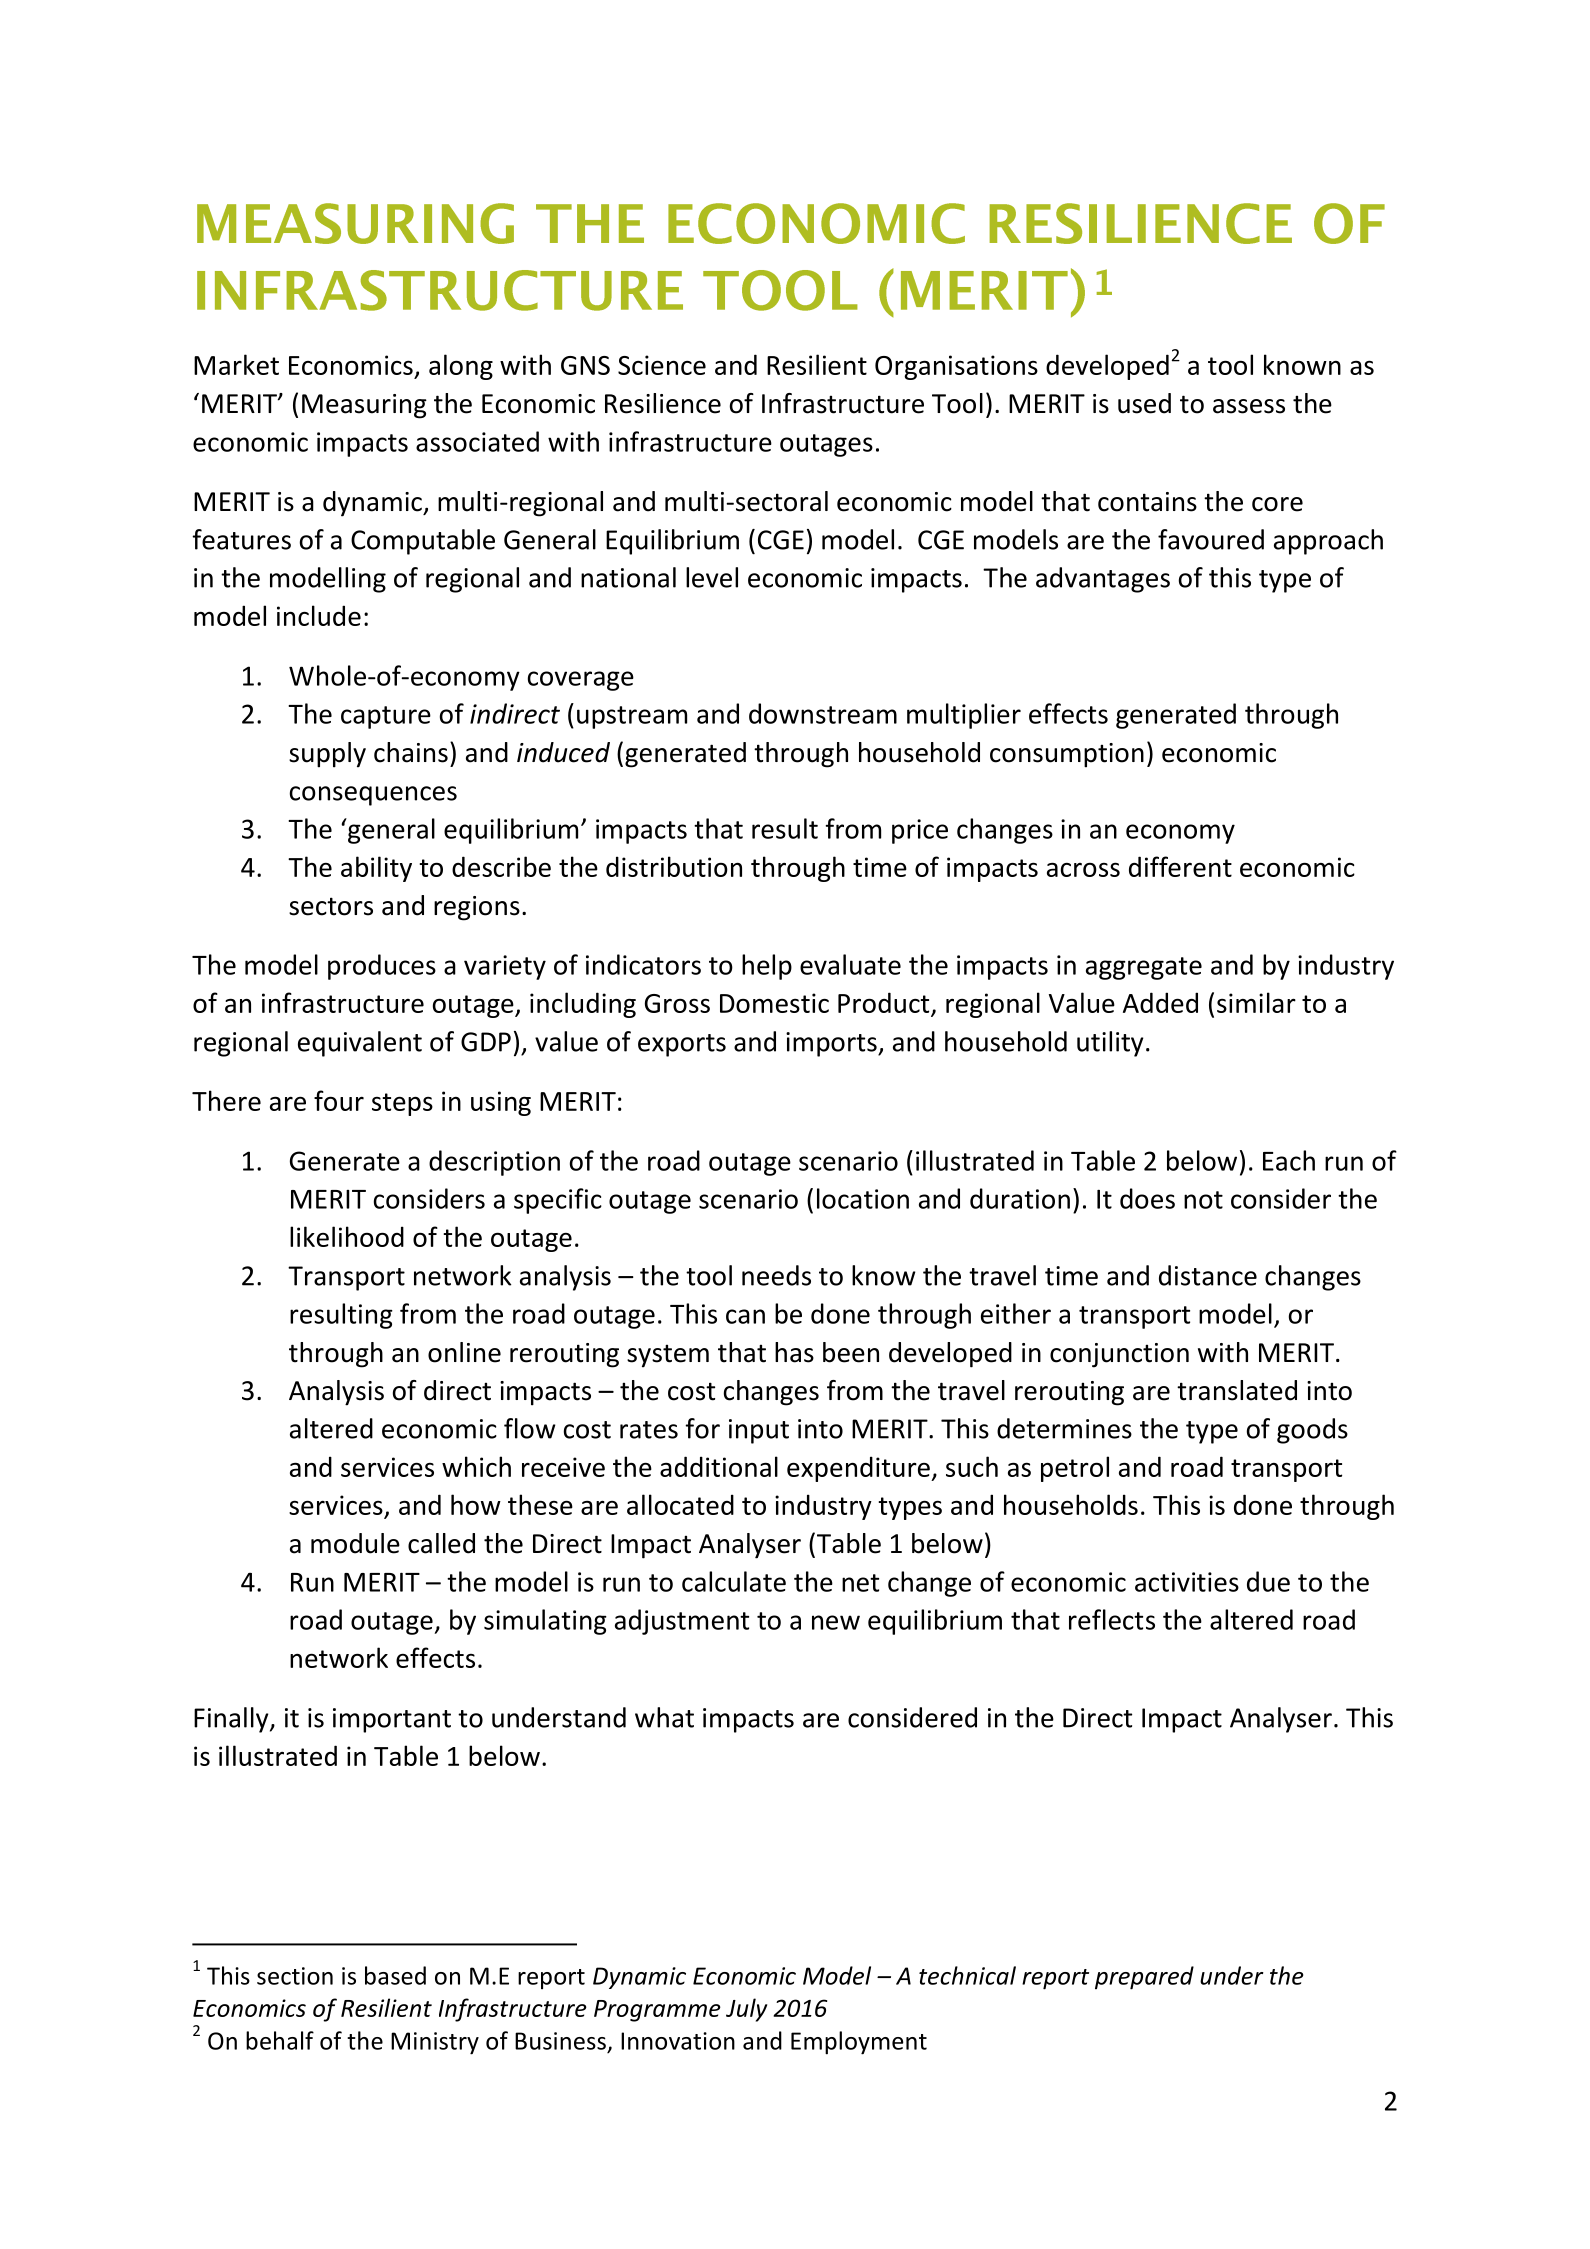 This image has width=1590, height=2249. Describe the element at coordinates (373, 796) in the image. I see `consequences` at that location.
